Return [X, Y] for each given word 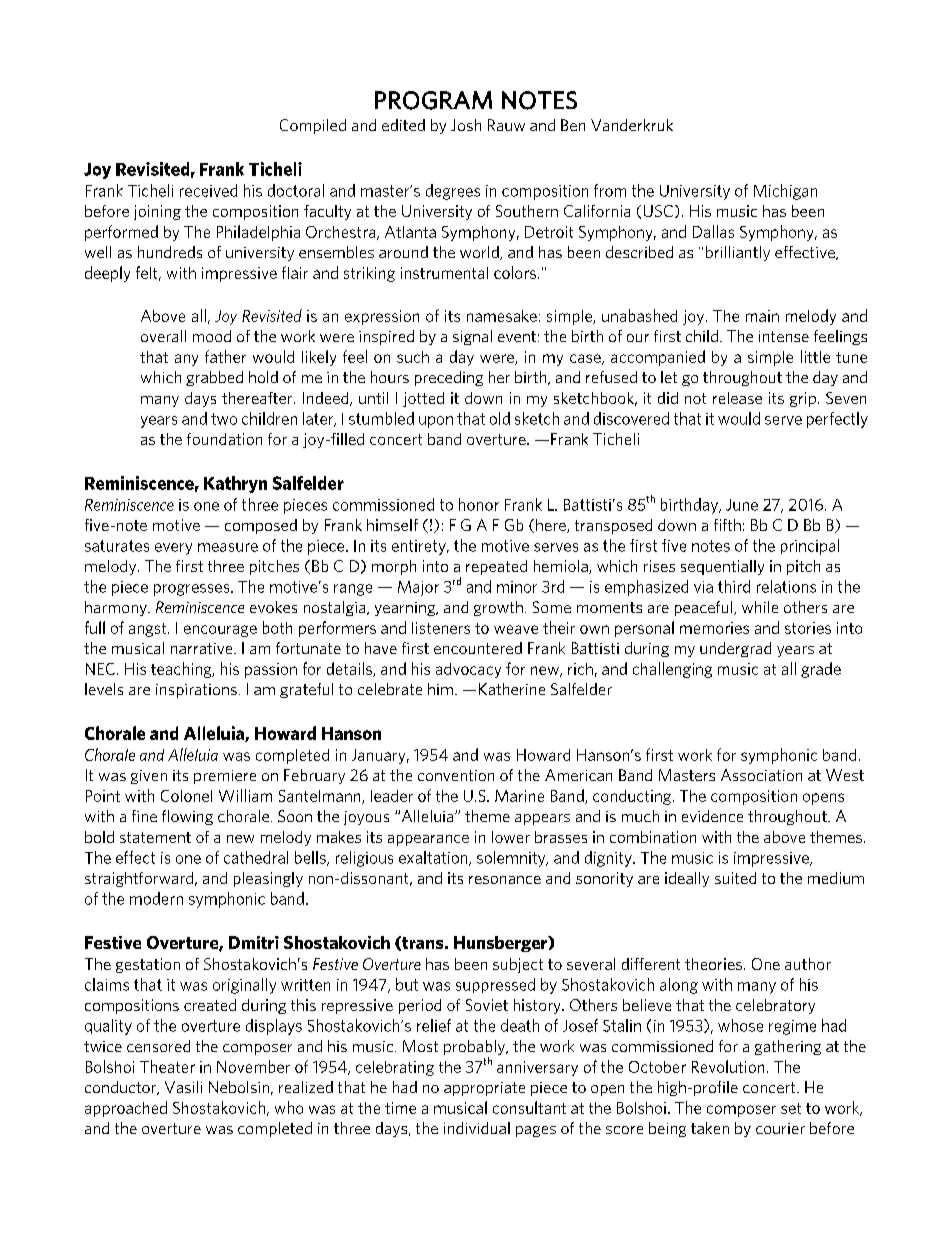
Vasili [183, 1087]
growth [498, 608]
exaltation [434, 858]
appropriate [484, 1089]
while [760, 607]
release [737, 398]
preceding [449, 378]
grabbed [214, 378]
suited [735, 878]
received [208, 190]
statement [155, 837]
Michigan [785, 192]
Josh [466, 125]
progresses [193, 590]
